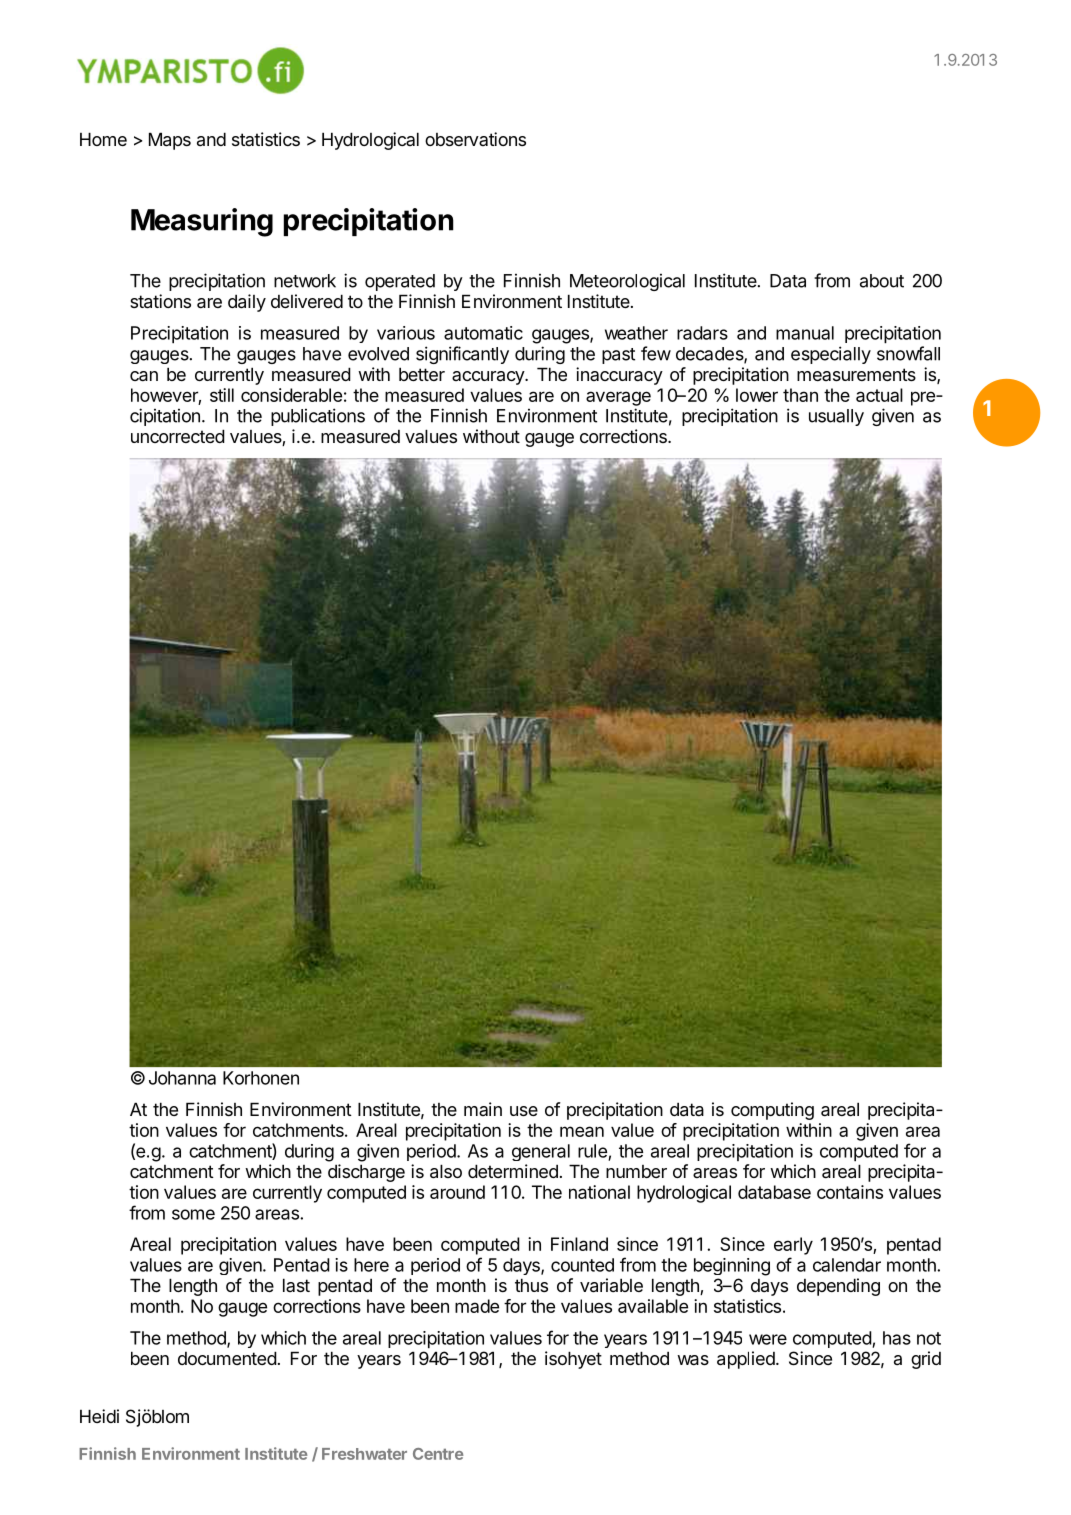  What do you see at coordinates (193, 1214) in the screenshot?
I see `some` at bounding box center [193, 1214].
